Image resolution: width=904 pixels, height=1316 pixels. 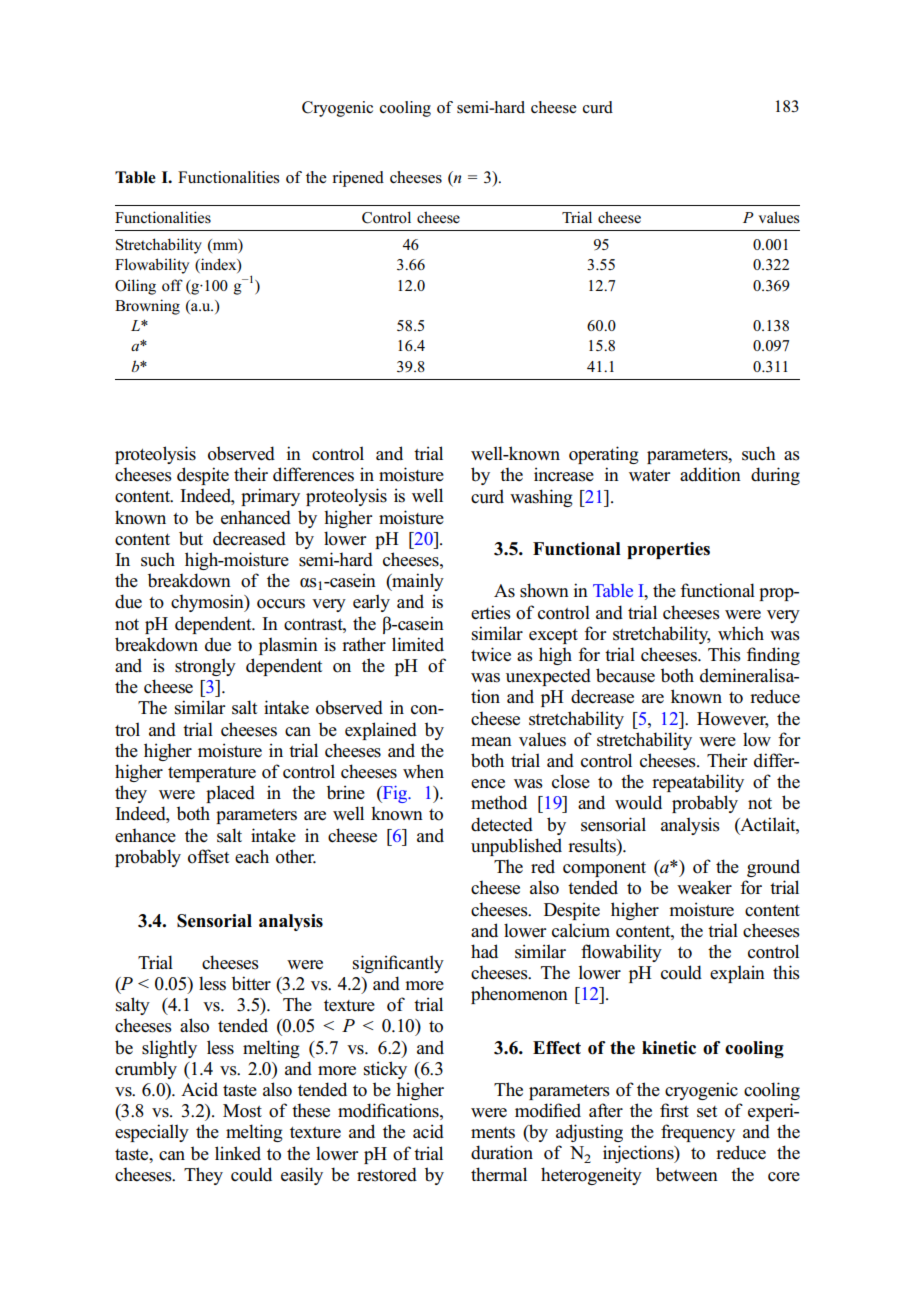 I want to click on weaker, so click(x=704, y=887).
